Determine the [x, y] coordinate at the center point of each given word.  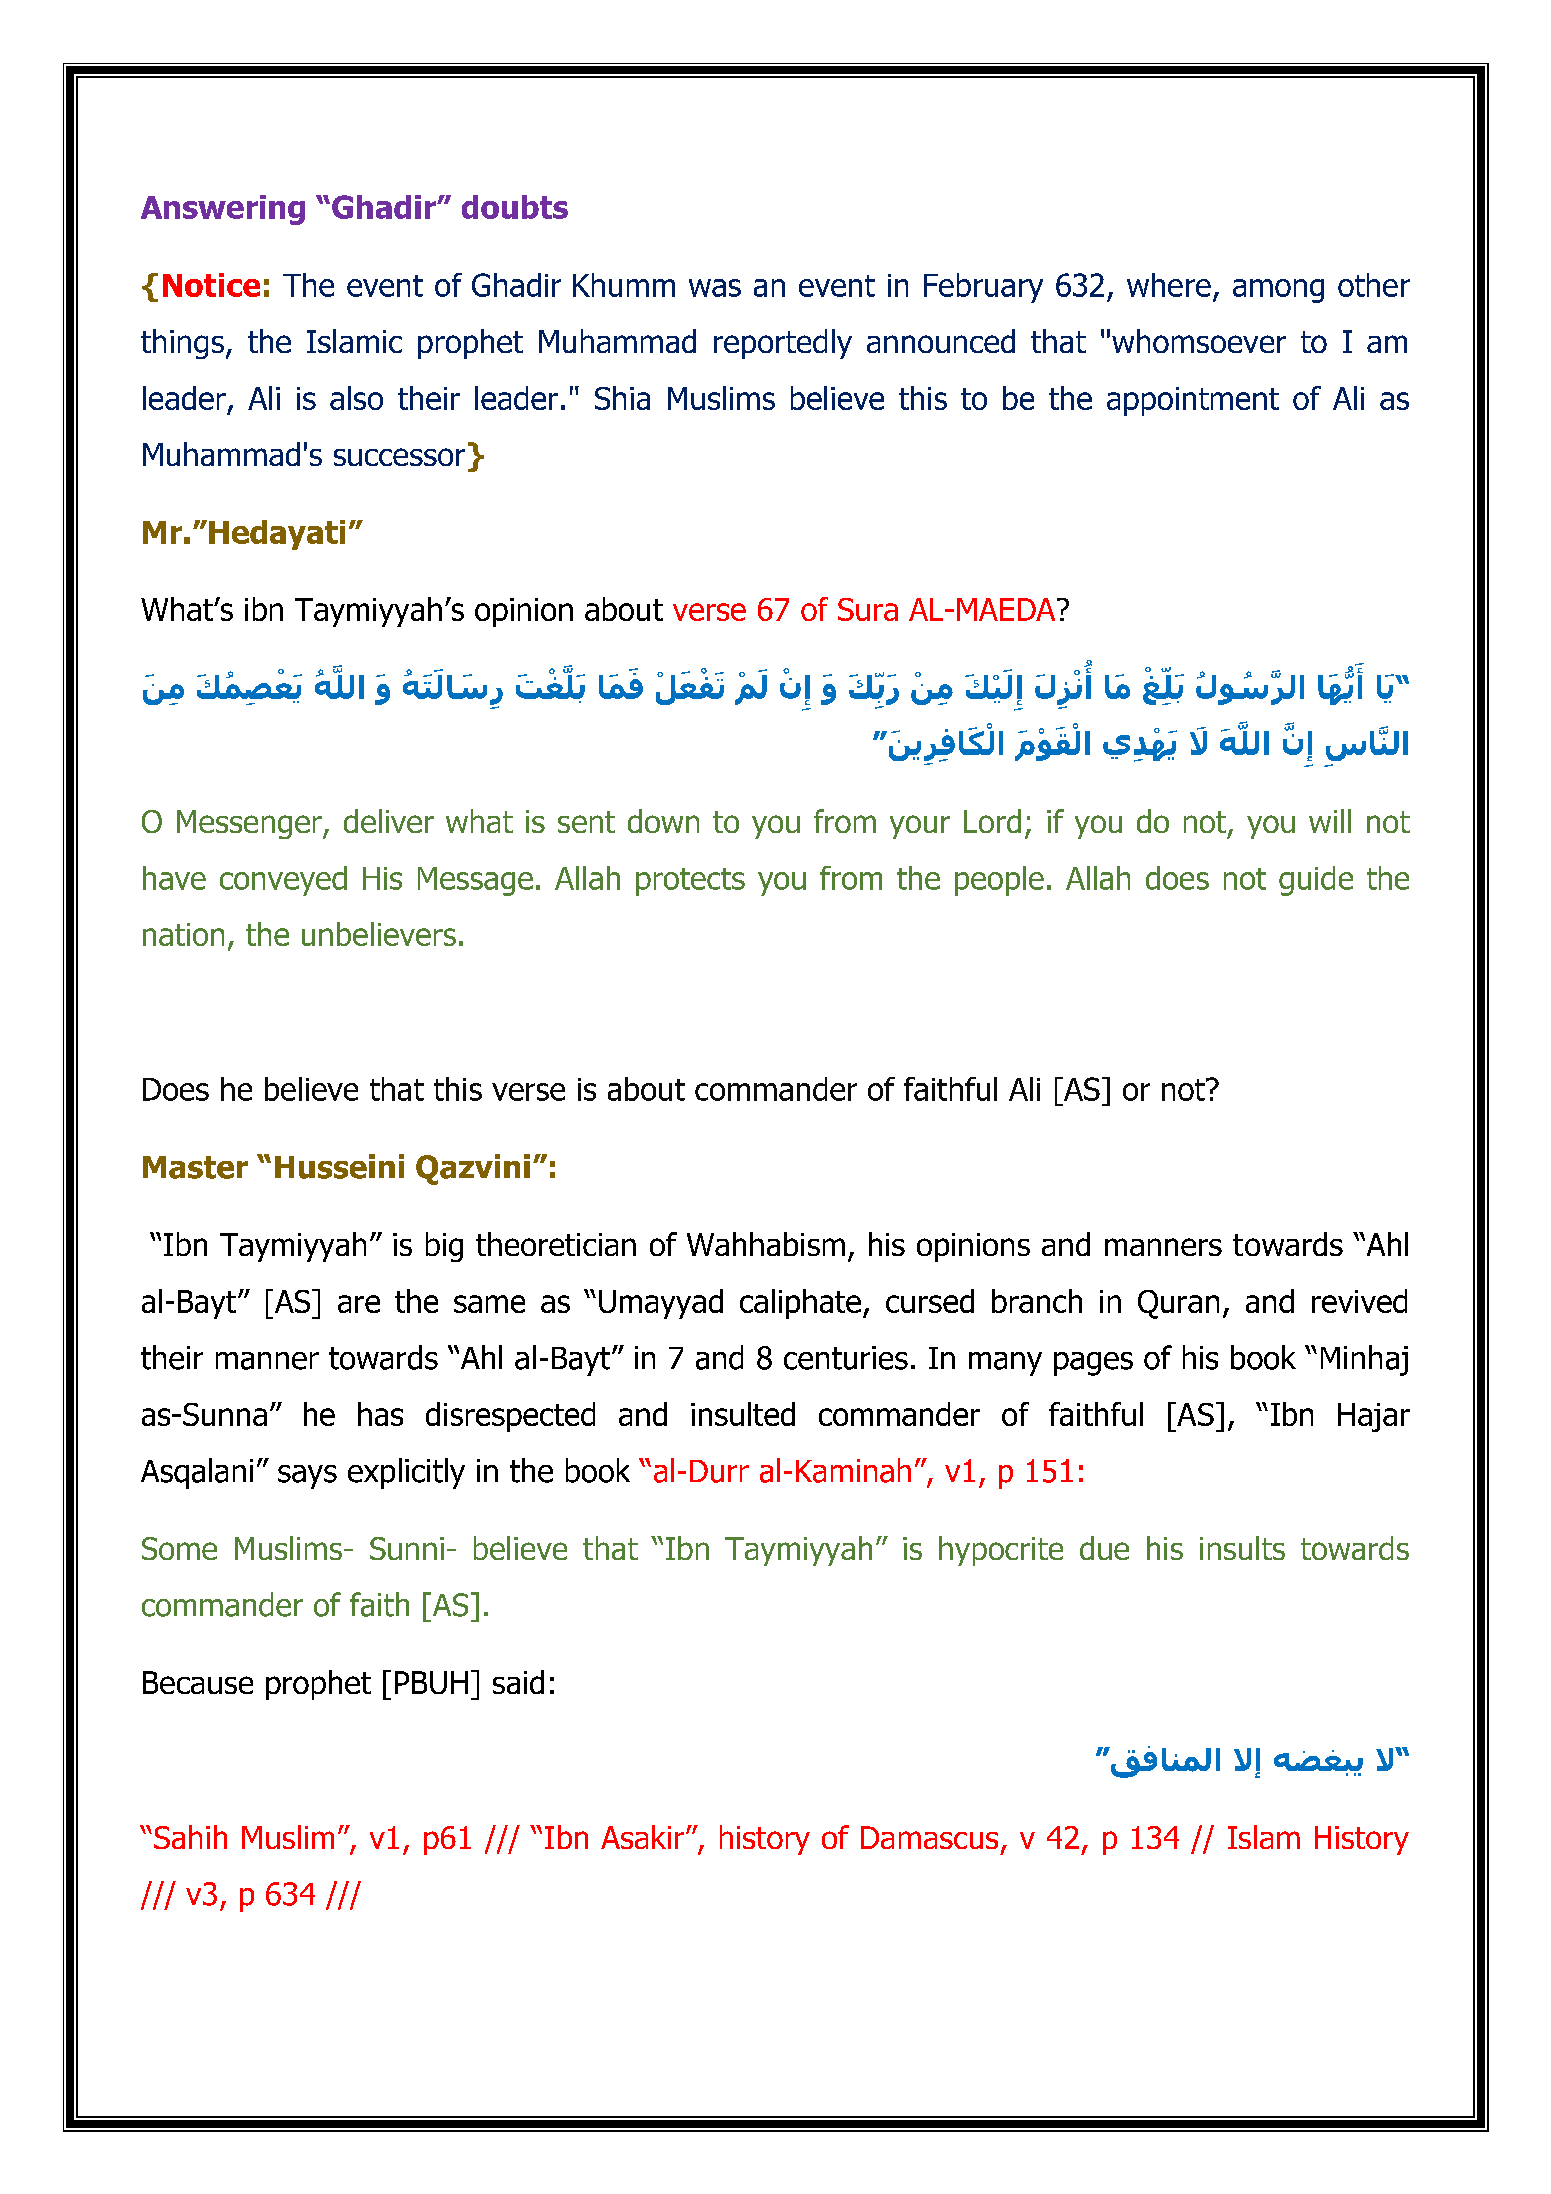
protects [690, 882]
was [715, 288]
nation [183, 934]
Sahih [190, 1837]
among [1278, 291]
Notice [211, 285]
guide [1316, 881]
